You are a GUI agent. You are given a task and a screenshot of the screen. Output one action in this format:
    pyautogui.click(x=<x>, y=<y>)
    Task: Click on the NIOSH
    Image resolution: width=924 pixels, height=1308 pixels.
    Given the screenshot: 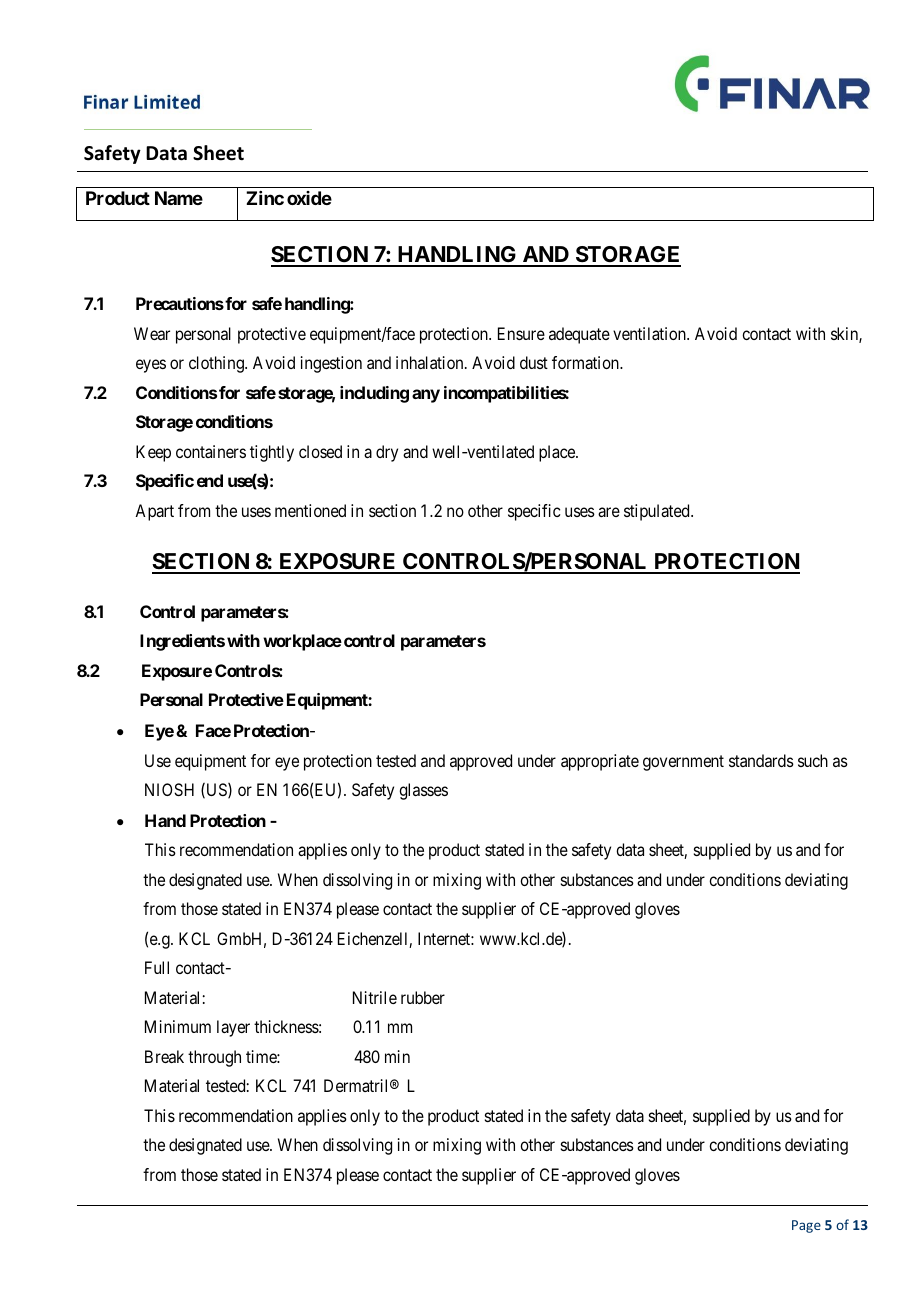 What is the action you would take?
    pyautogui.click(x=169, y=789)
